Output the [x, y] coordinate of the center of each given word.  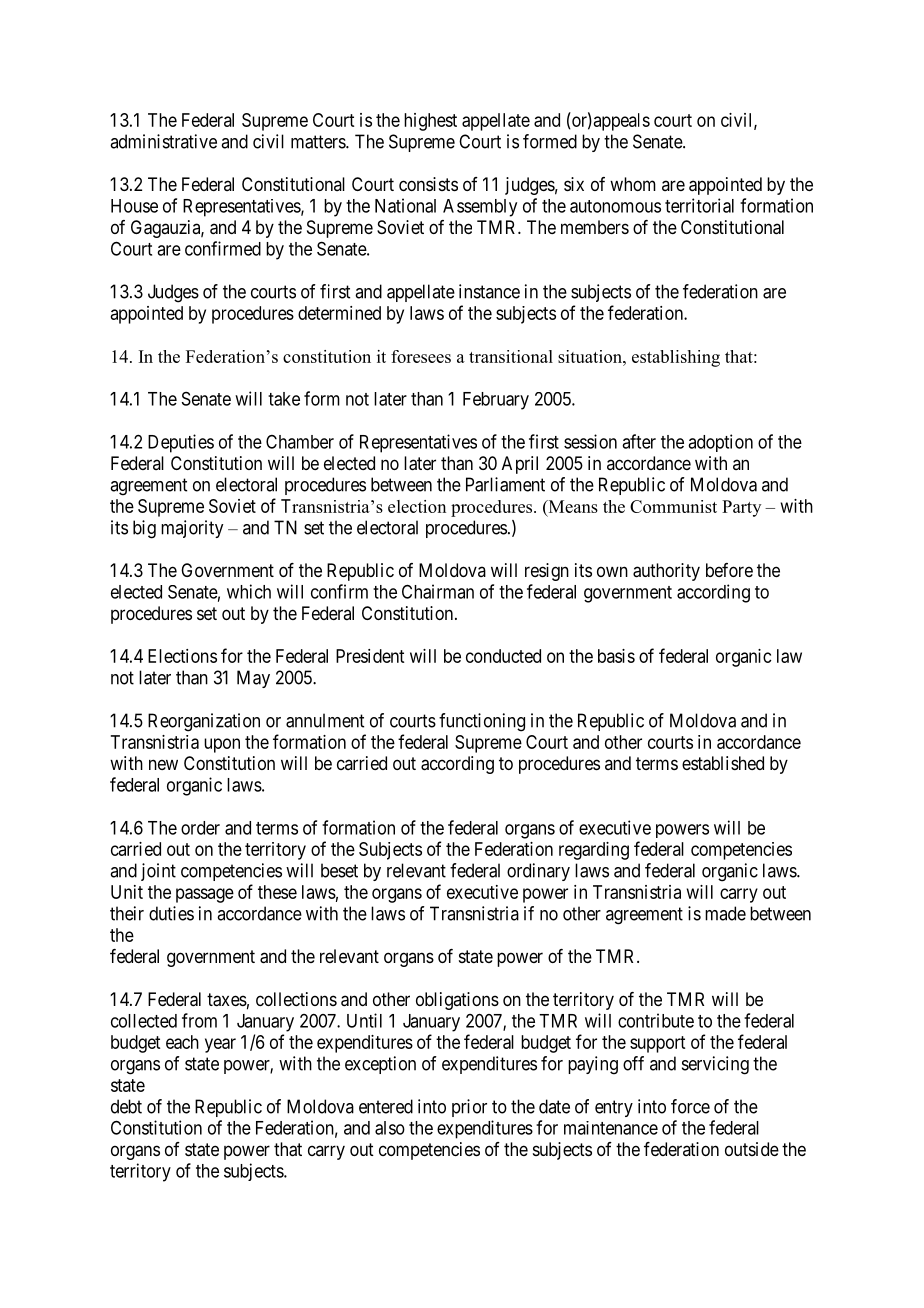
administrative [163, 141]
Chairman [438, 591]
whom [633, 184]
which [249, 591]
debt [126, 1106]
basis [616, 656]
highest [430, 122]
